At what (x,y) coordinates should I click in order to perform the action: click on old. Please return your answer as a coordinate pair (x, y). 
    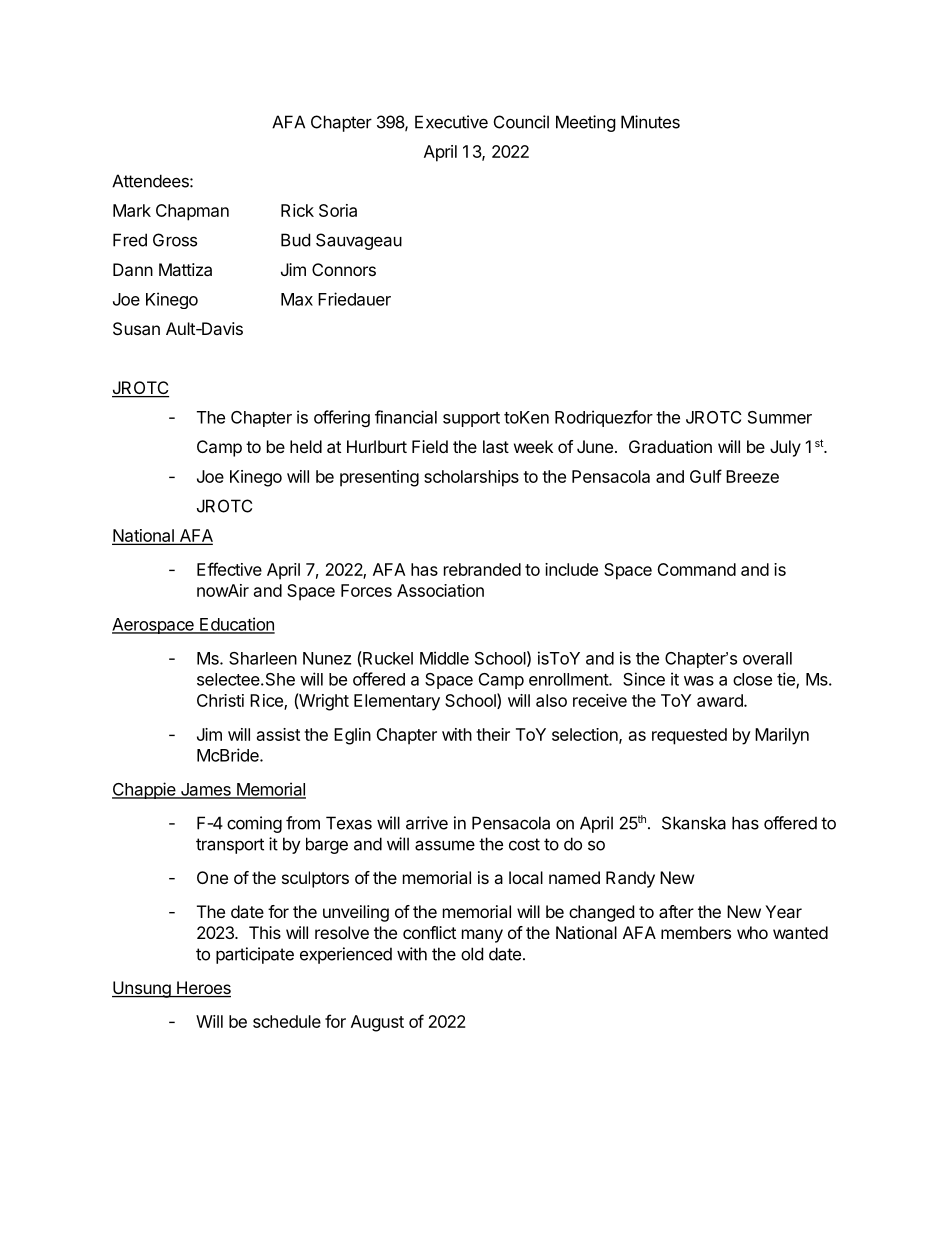
    Looking at the image, I should click on (472, 954).
